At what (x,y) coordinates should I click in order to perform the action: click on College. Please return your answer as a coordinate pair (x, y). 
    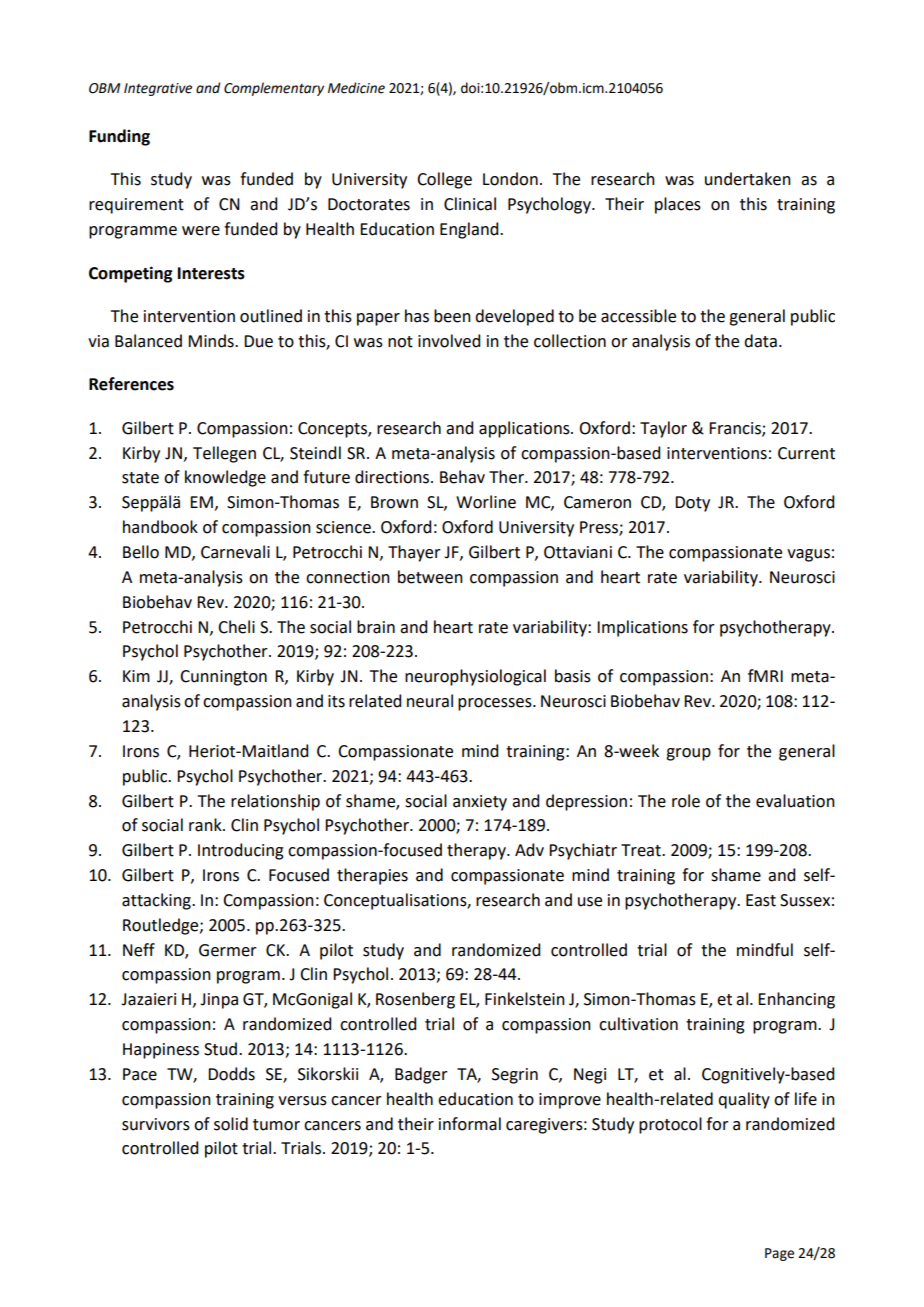
    Looking at the image, I should click on (444, 180).
